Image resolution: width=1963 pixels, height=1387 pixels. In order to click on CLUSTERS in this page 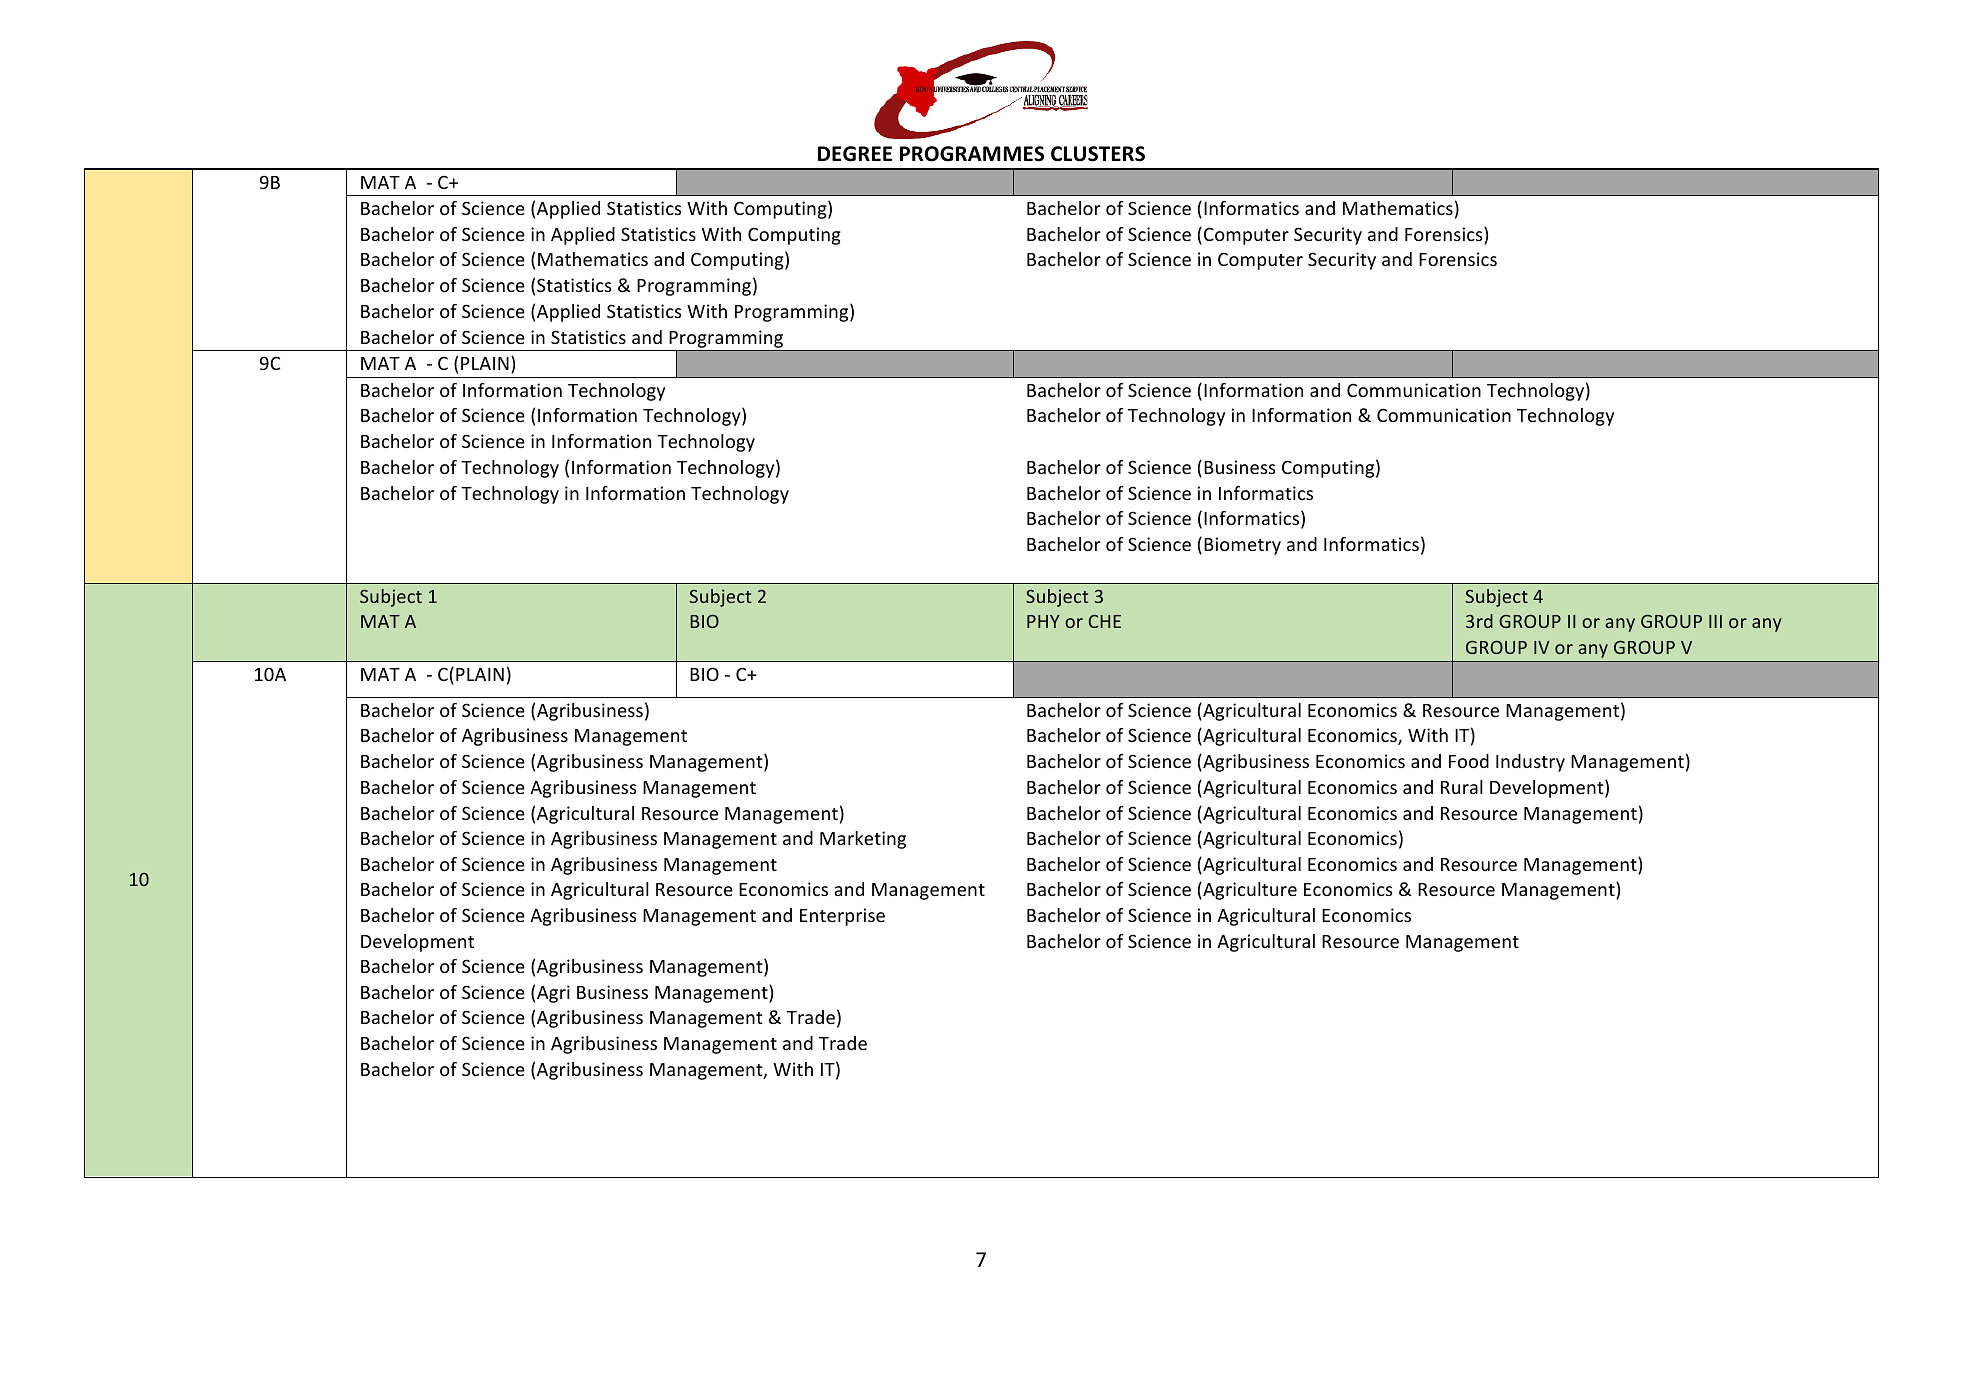, I will do `click(1098, 154)`.
